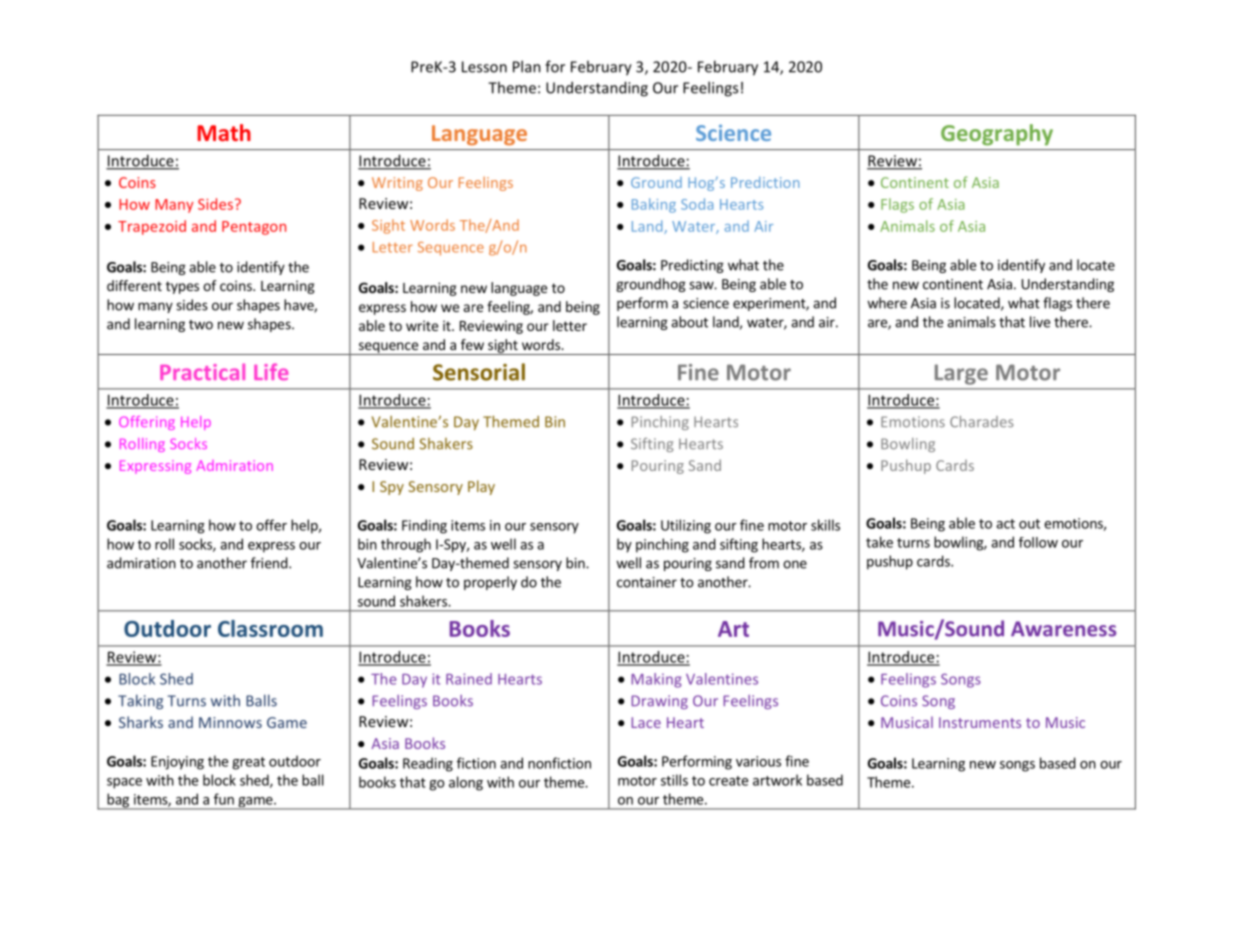  I want to click on stills, so click(674, 780).
